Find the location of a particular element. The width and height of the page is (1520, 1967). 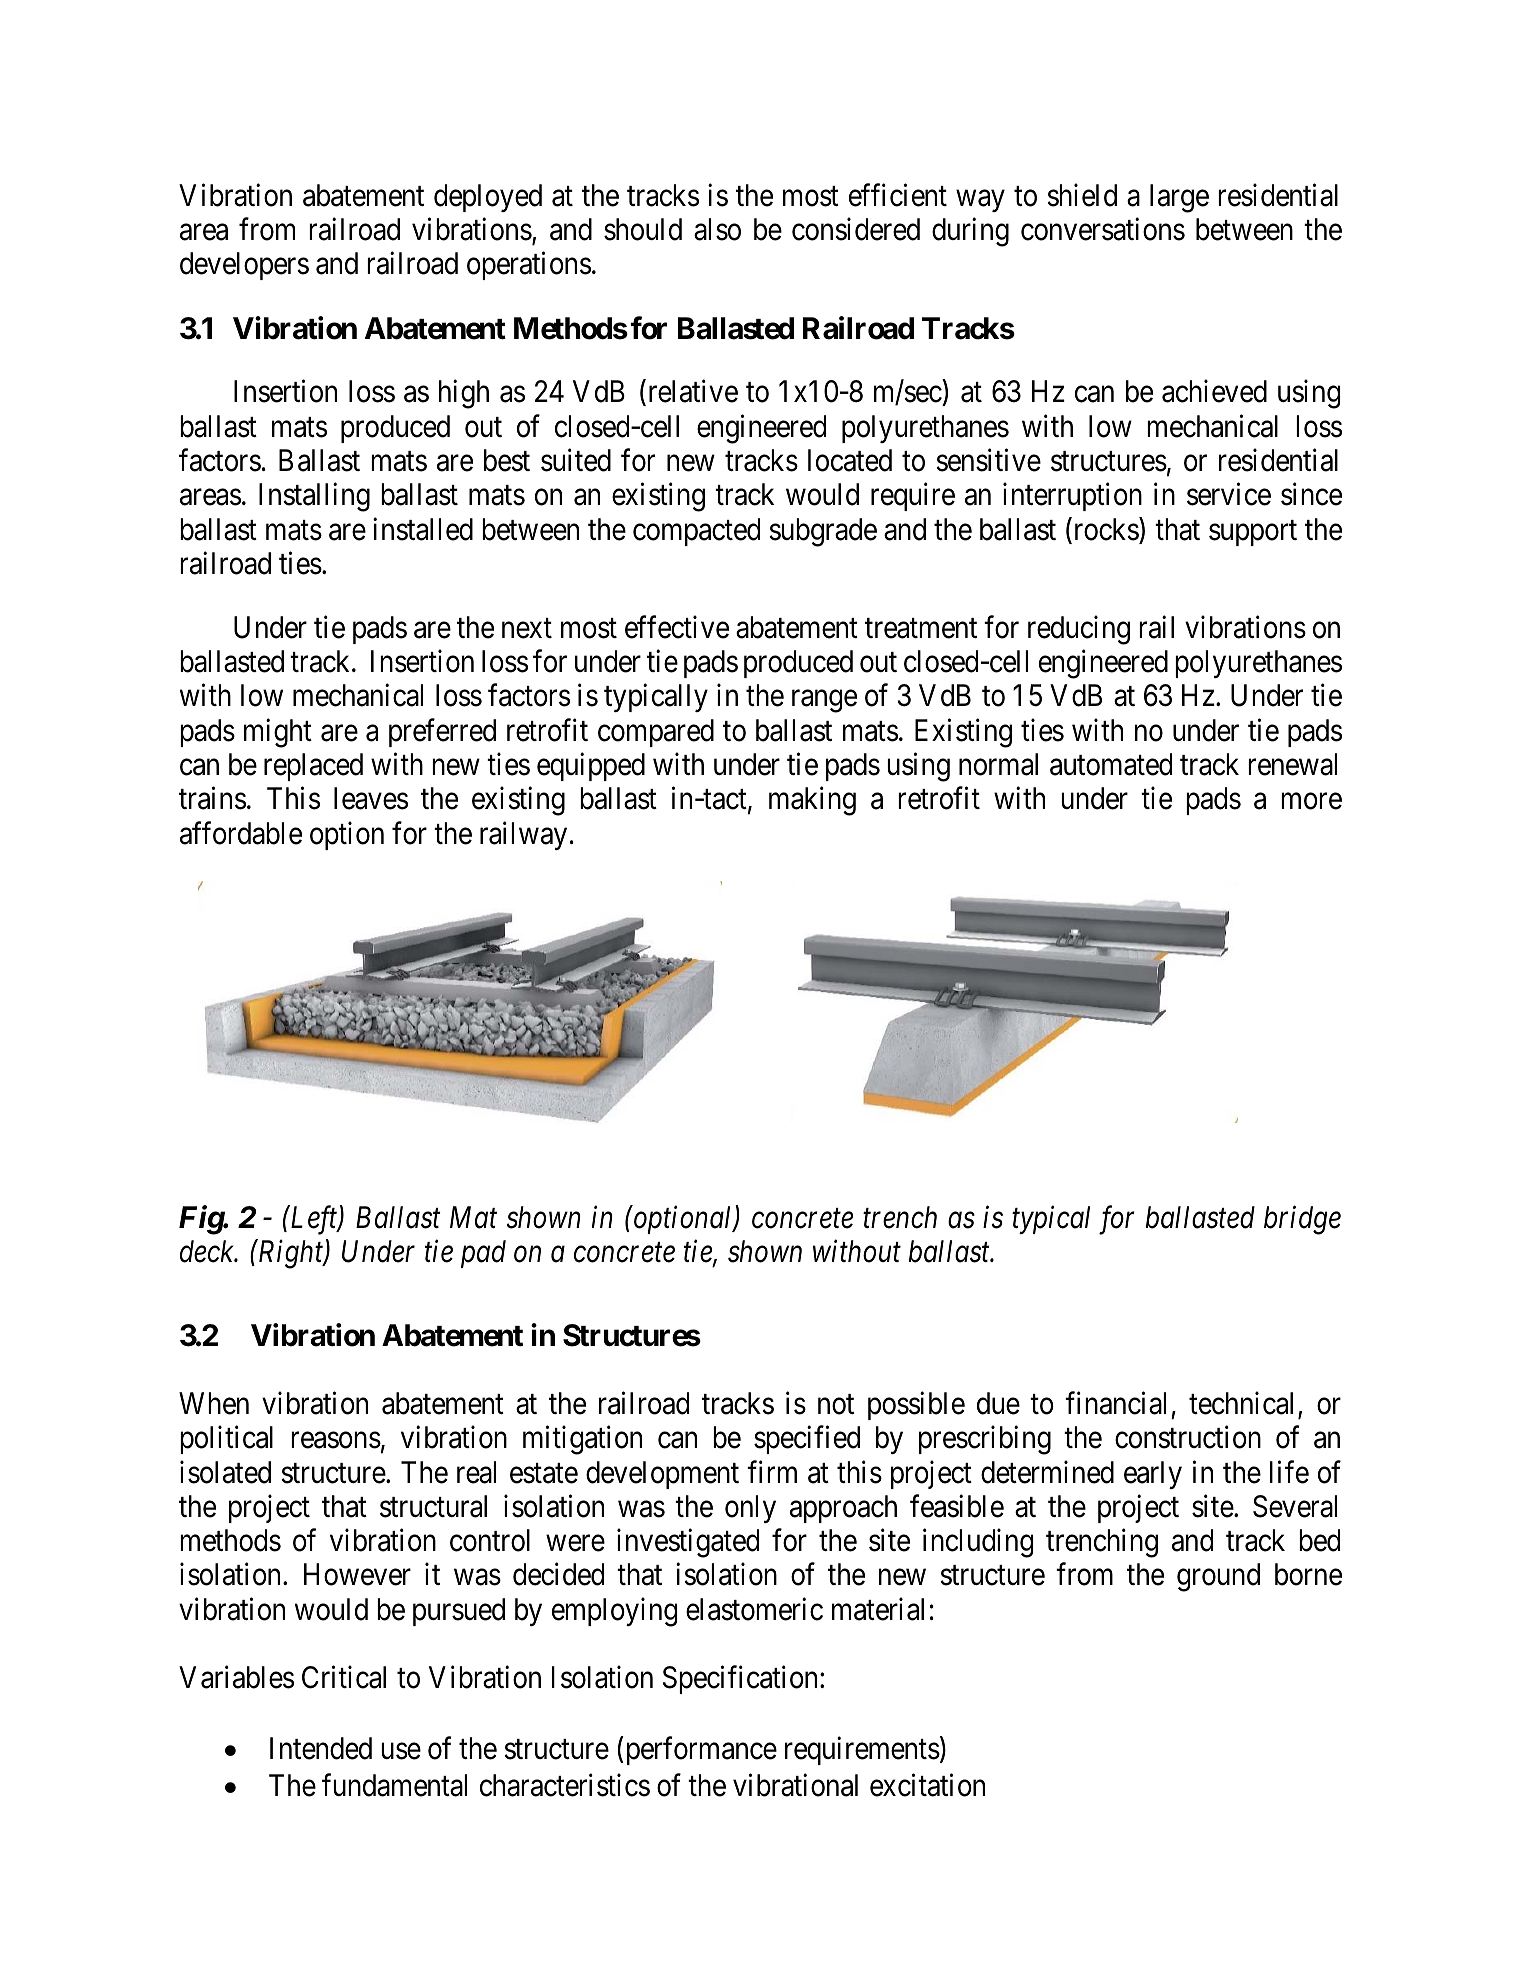

Intended is located at coordinates (321, 1748).
